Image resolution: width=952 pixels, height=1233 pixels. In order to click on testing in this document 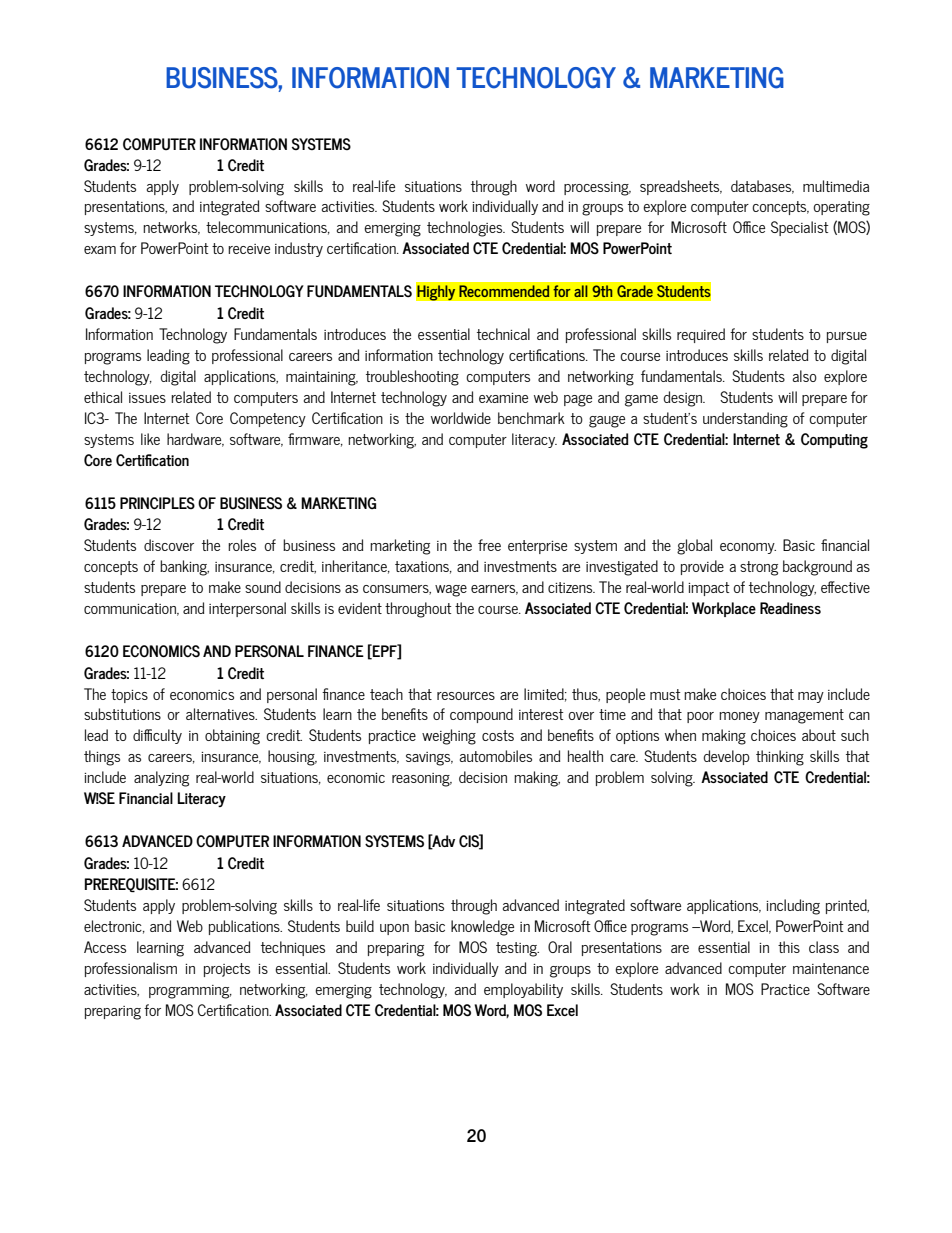, I will do `click(517, 949)`.
